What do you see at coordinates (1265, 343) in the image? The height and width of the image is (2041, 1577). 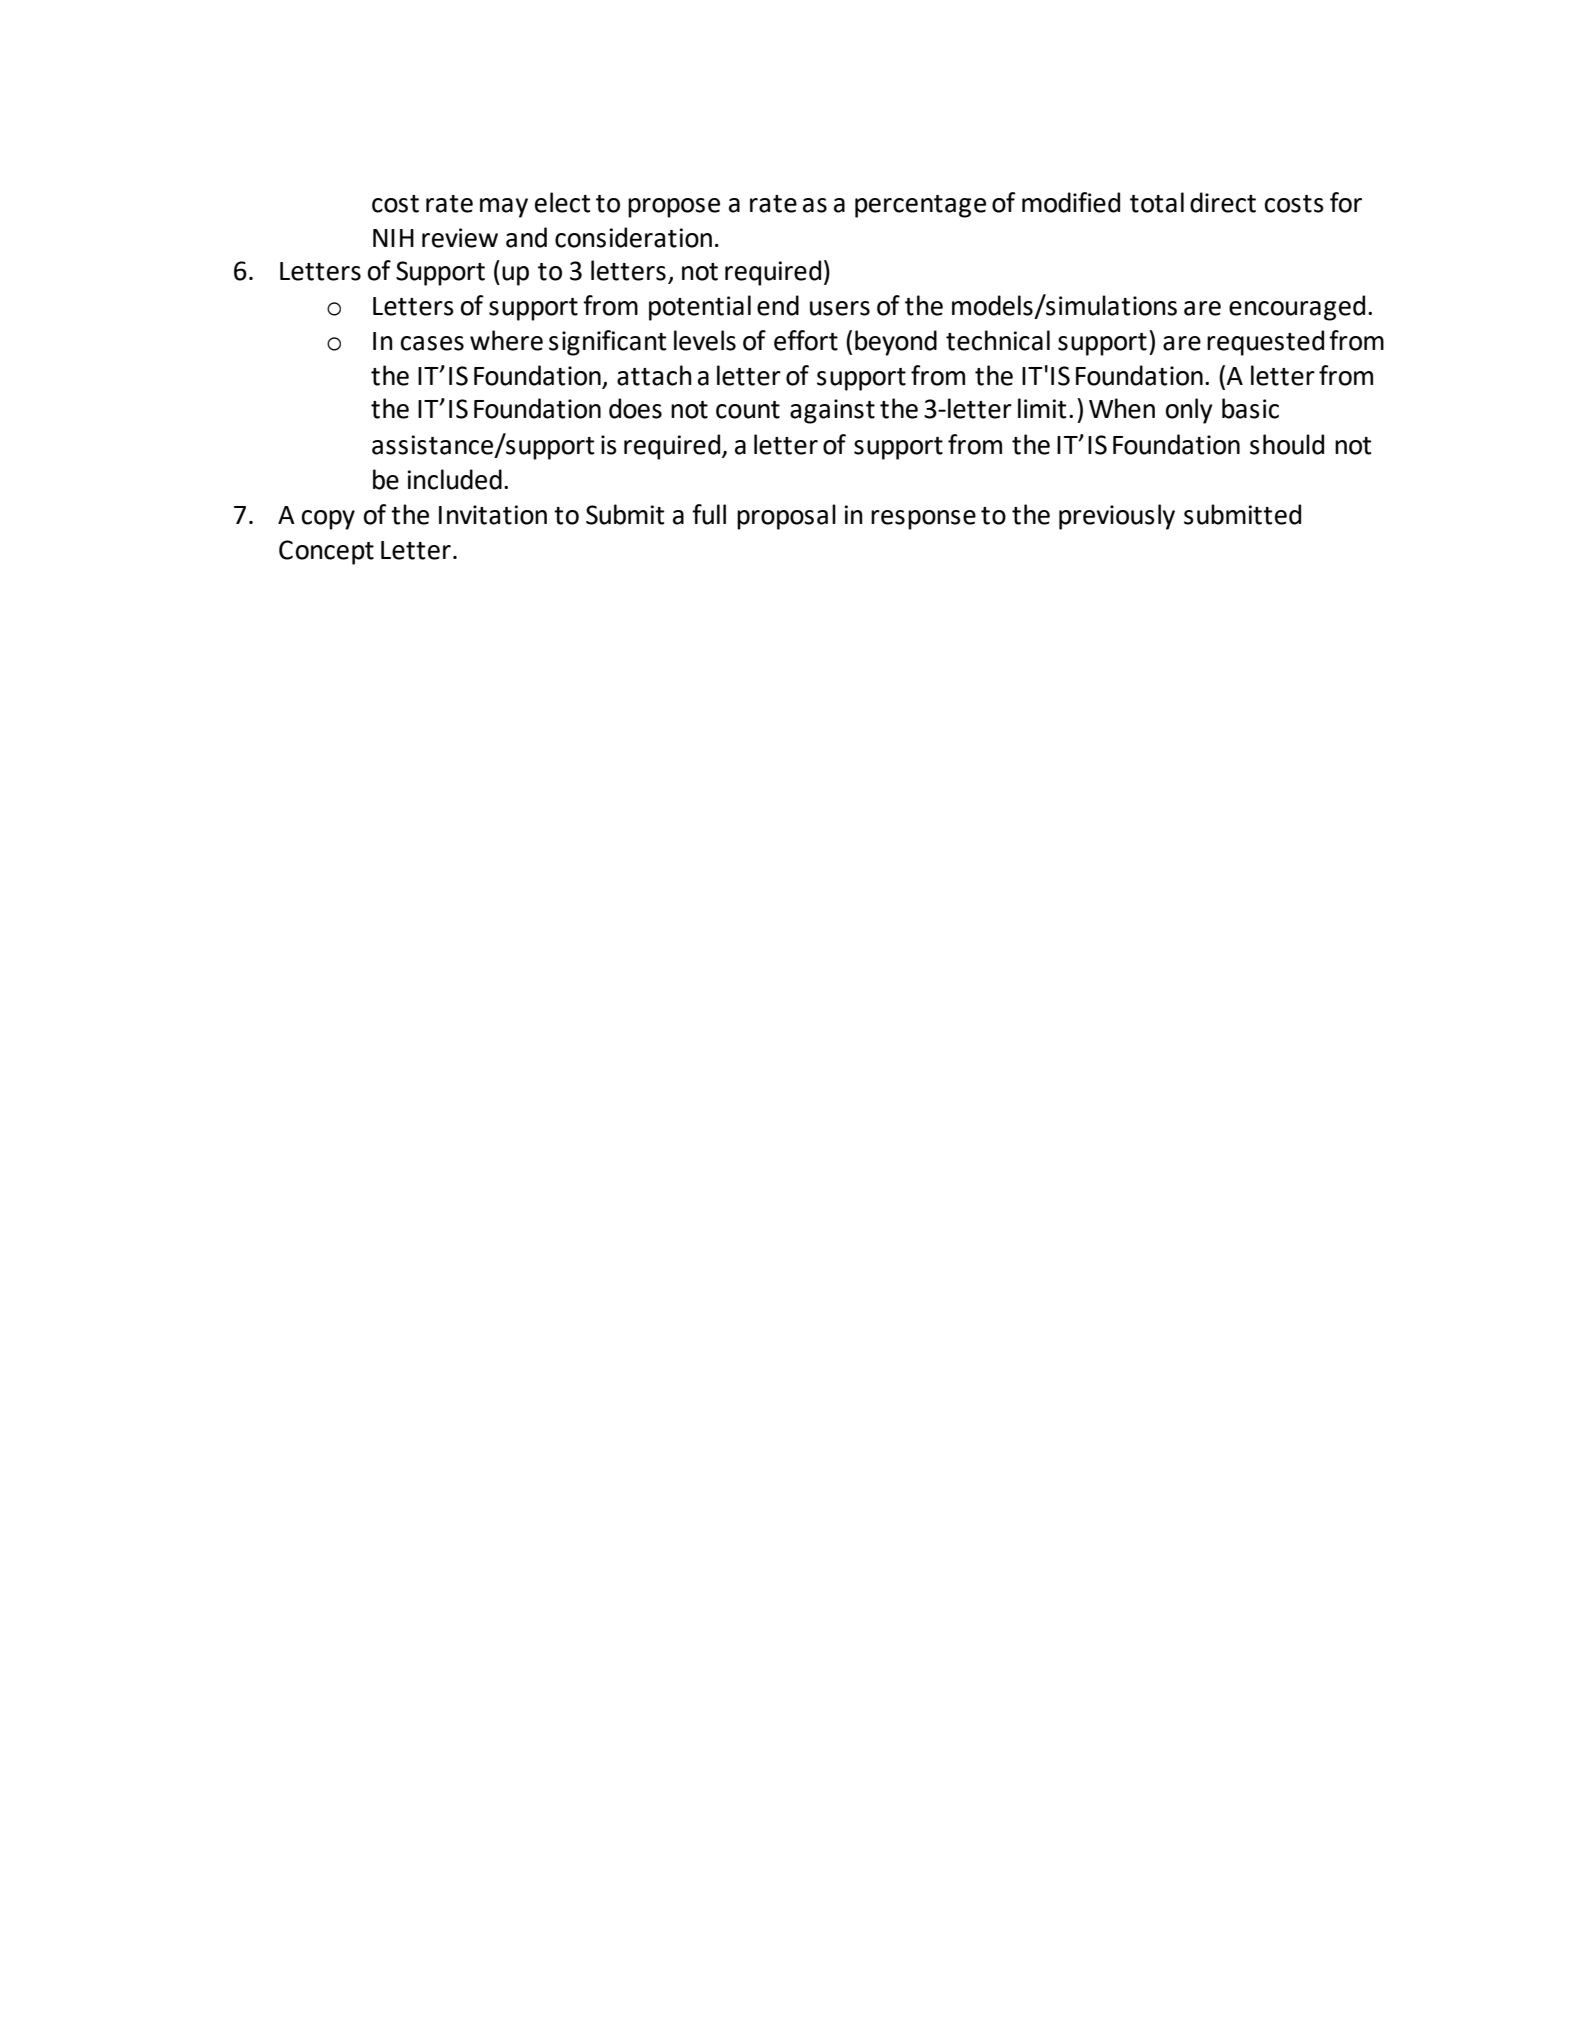 I see `requested` at bounding box center [1265, 343].
